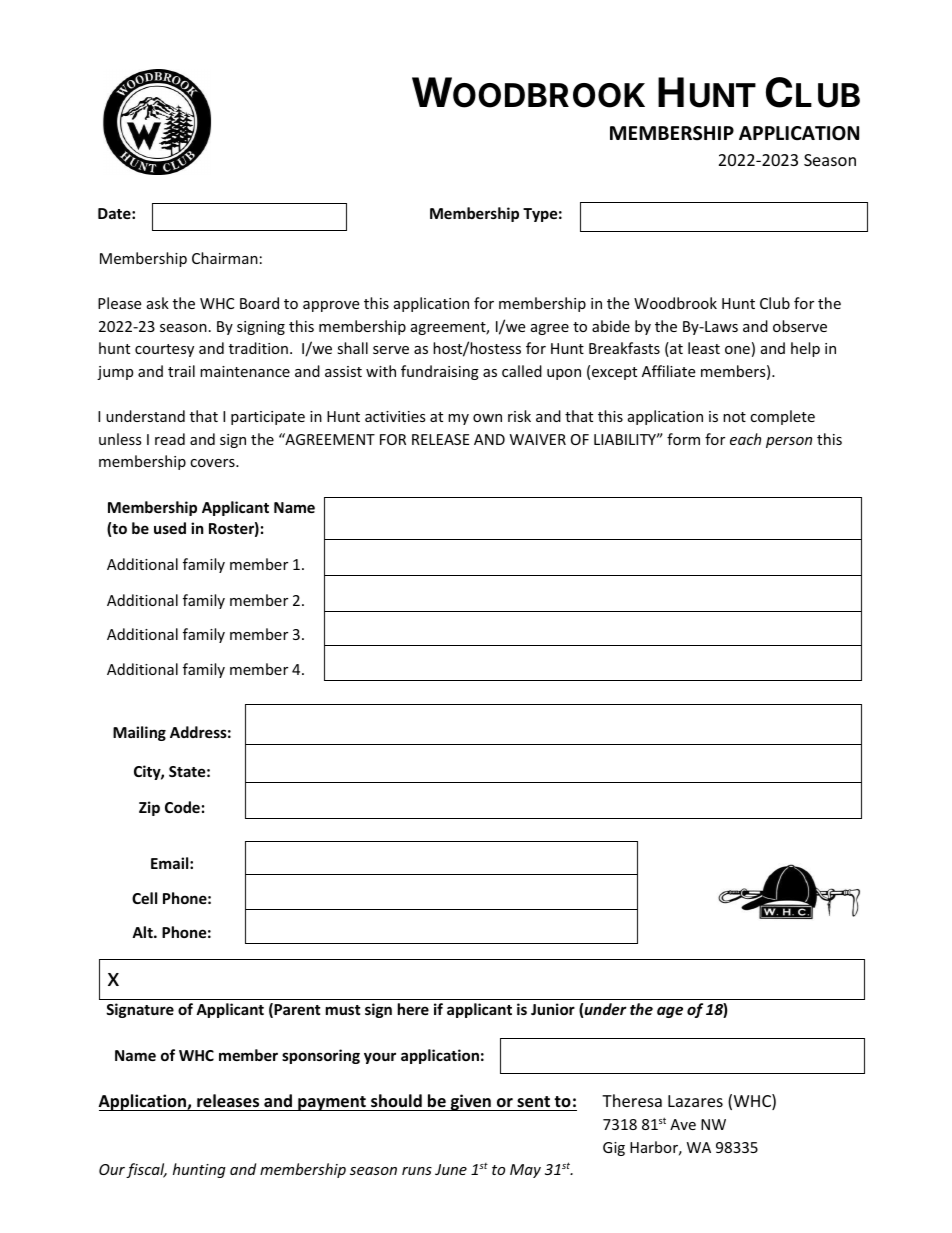  What do you see at coordinates (704, 348) in the screenshot?
I see `least` at bounding box center [704, 348].
